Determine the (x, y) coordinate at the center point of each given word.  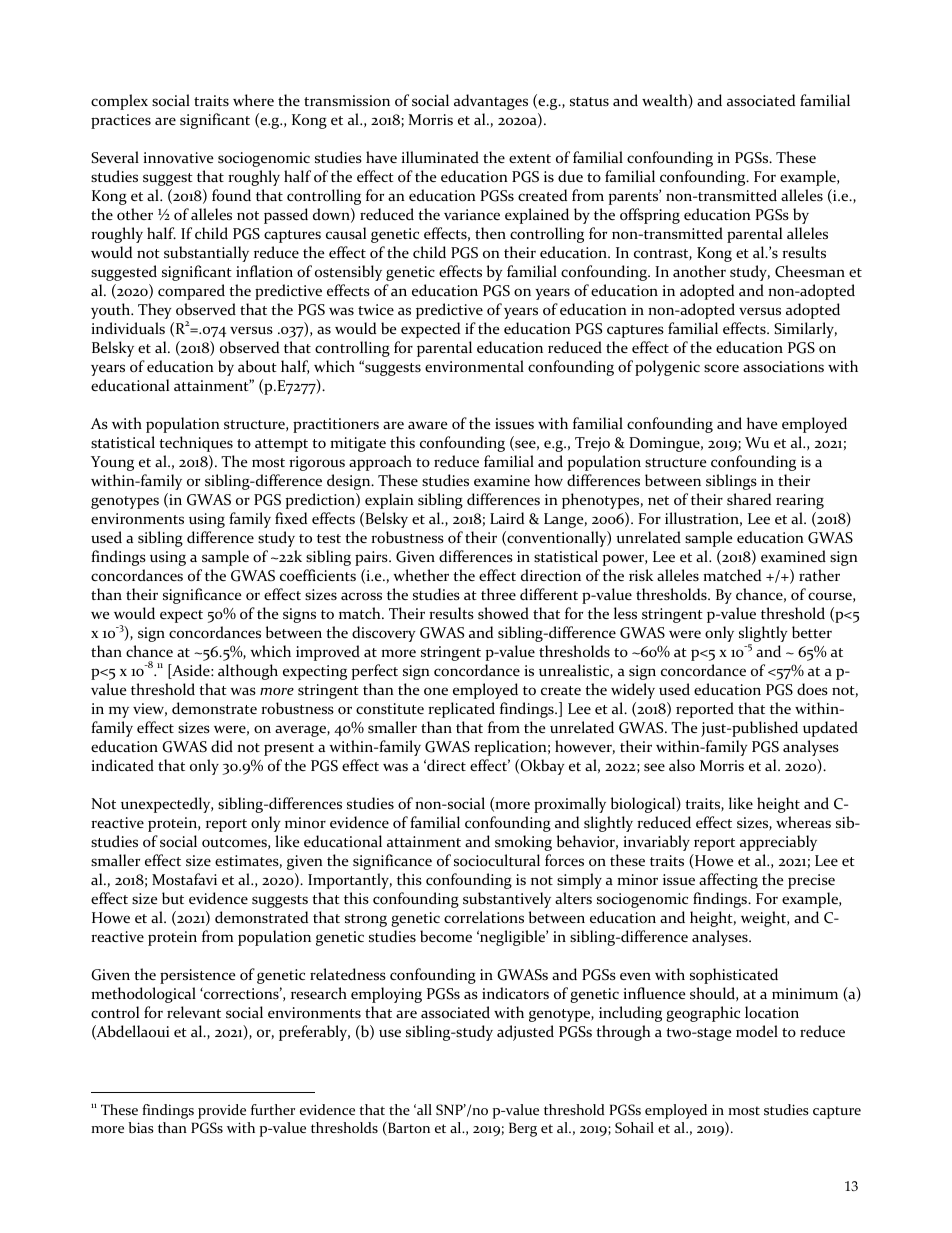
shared (749, 499)
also (682, 765)
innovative (178, 158)
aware (427, 425)
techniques (196, 444)
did (222, 746)
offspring (650, 216)
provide (222, 1111)
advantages (491, 102)
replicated (461, 710)
